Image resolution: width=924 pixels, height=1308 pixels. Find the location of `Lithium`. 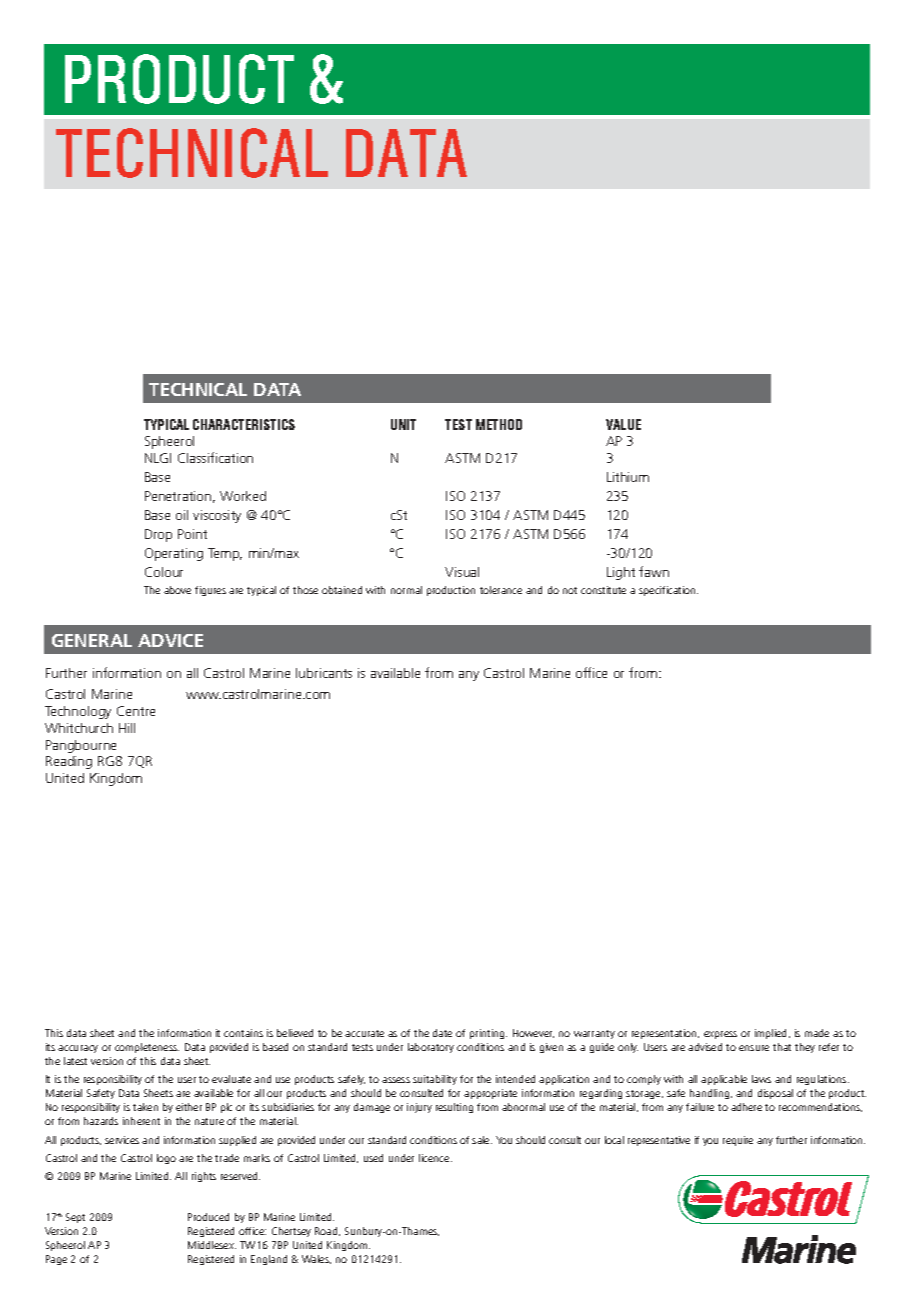

Lithium is located at coordinates (628, 477).
